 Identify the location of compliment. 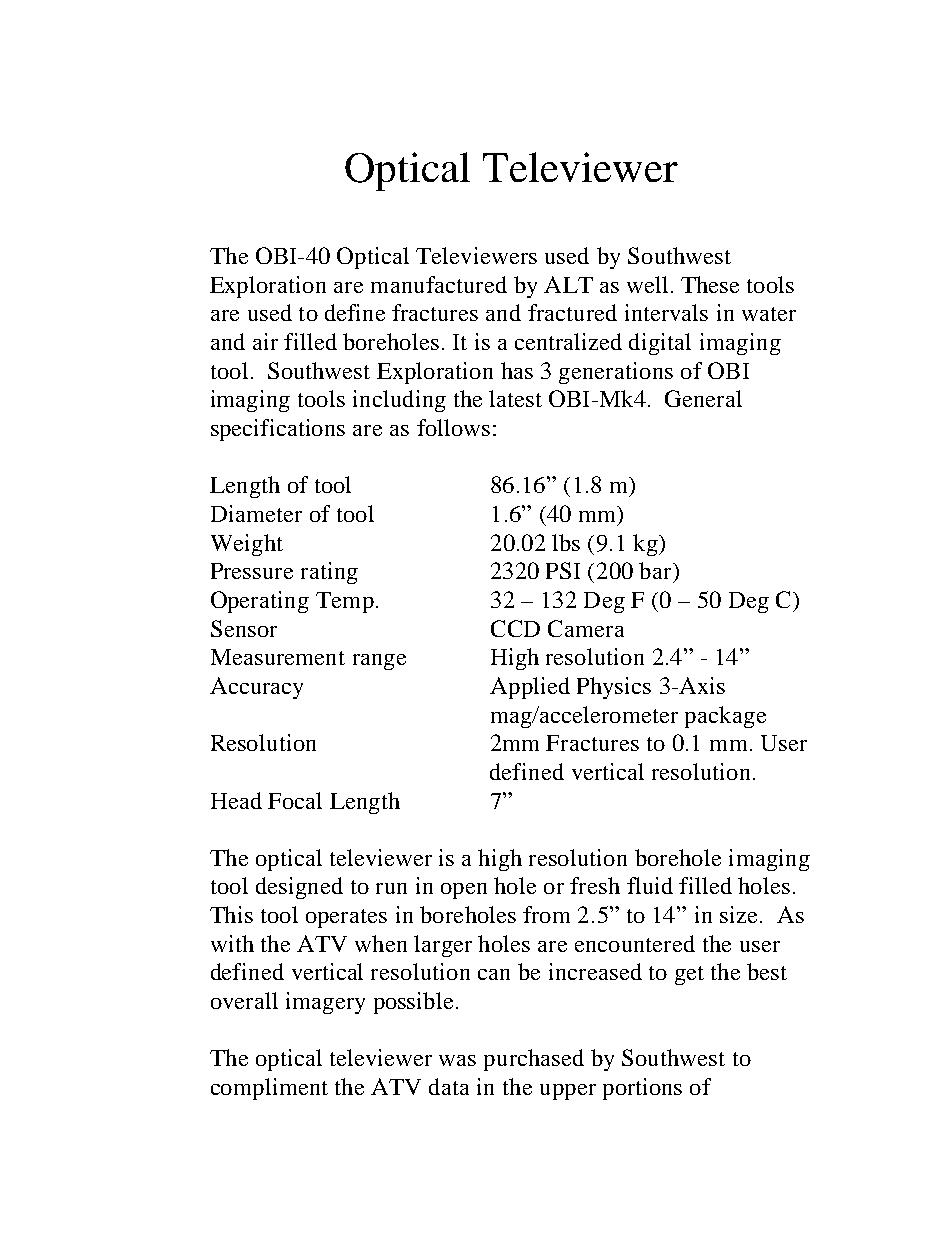
(269, 1089).
